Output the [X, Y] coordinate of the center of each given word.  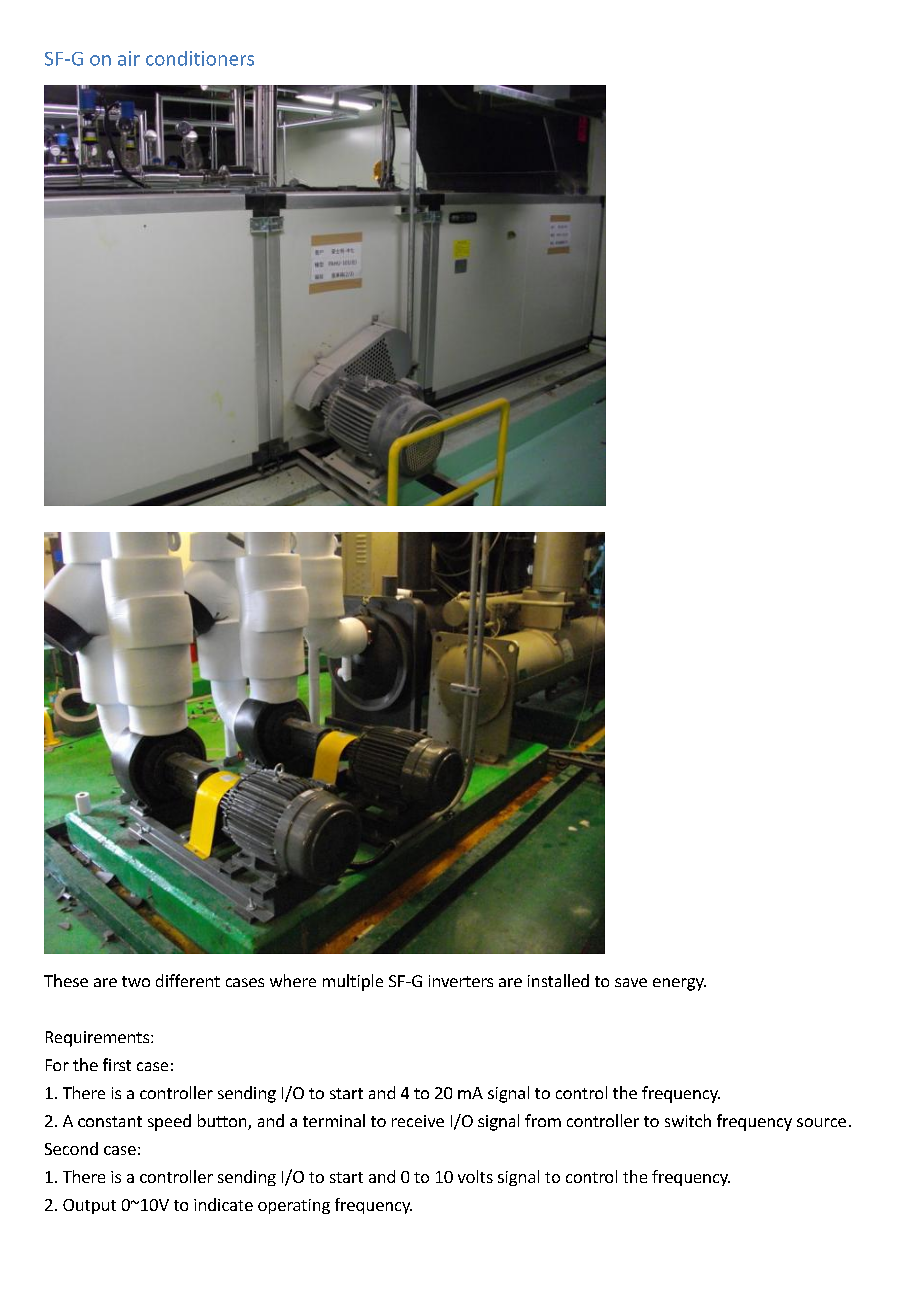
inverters [461, 981]
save [631, 982]
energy [679, 984]
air [129, 58]
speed [169, 1122]
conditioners [200, 58]
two [136, 981]
